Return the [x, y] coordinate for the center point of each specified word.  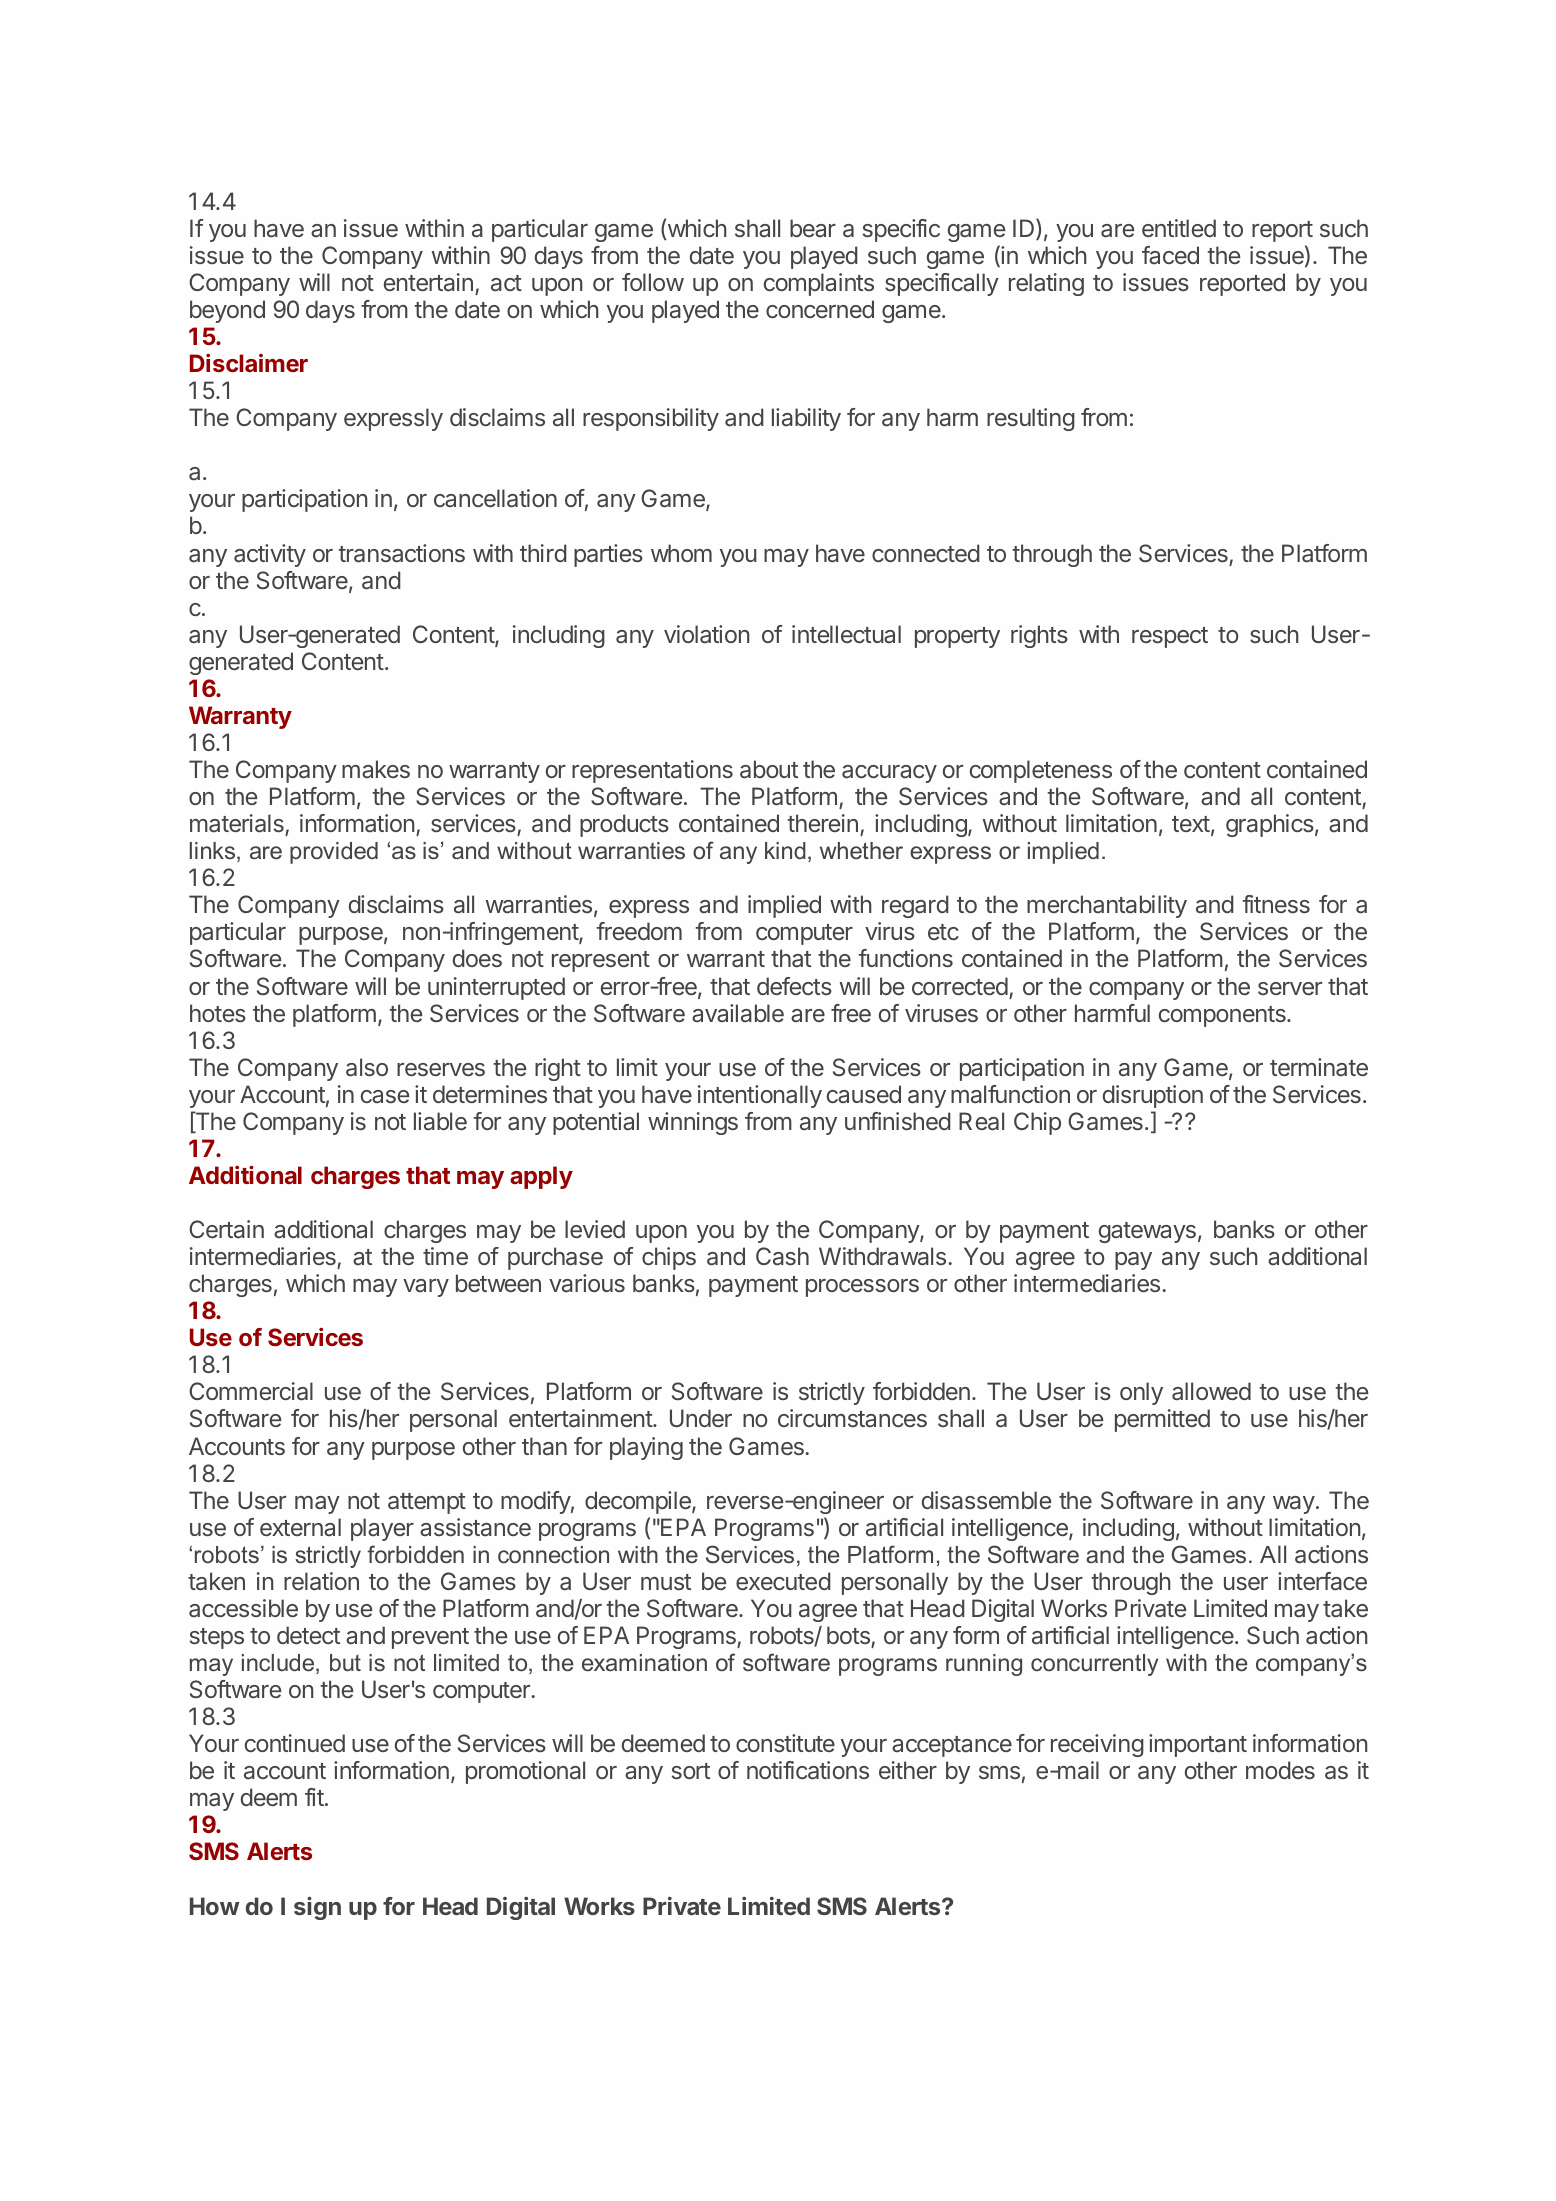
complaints [818, 284]
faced [1170, 255]
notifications [808, 1770]
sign [317, 1908]
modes [1280, 1770]
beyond [227, 311]
